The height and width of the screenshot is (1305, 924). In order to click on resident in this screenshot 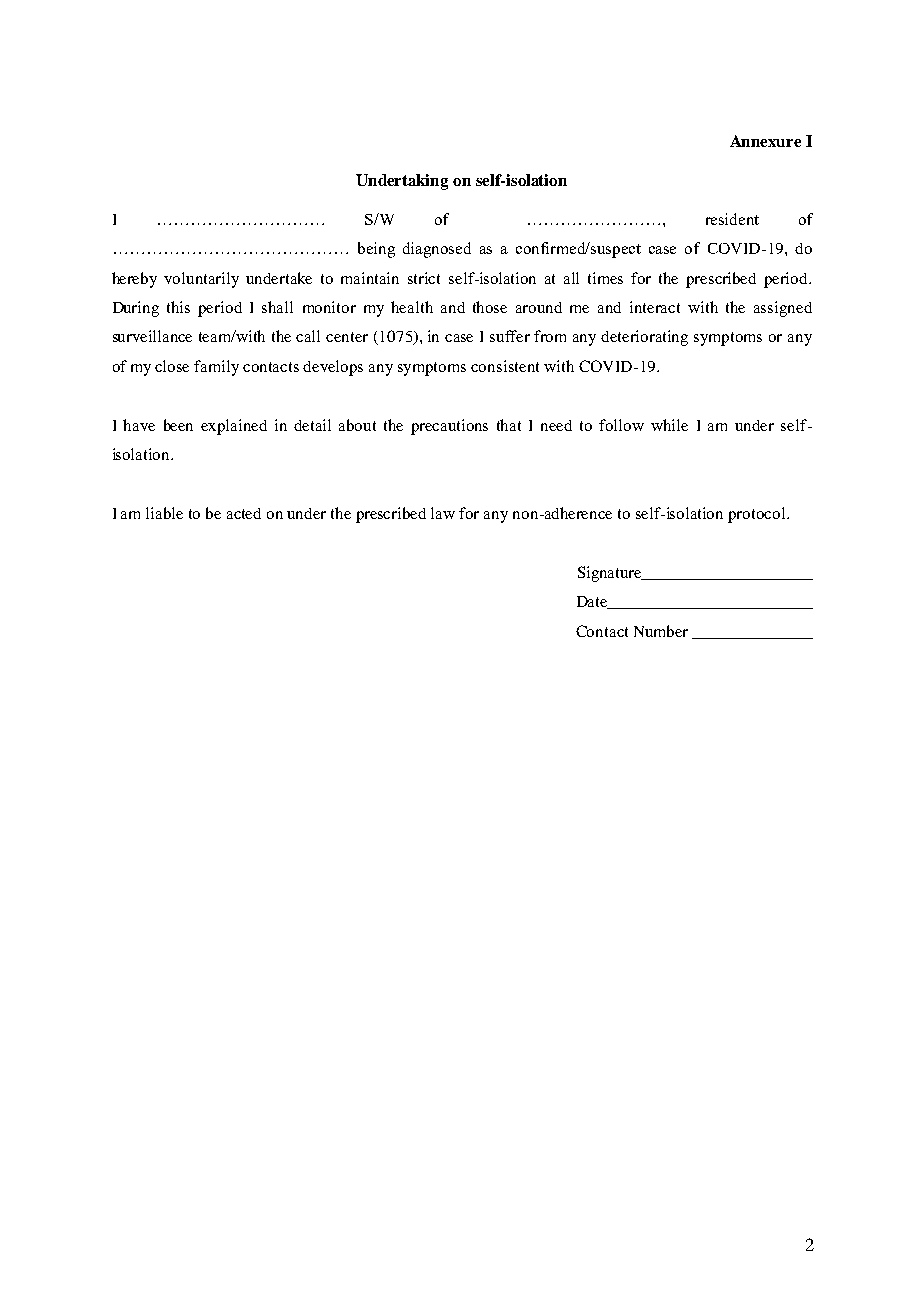, I will do `click(732, 219)`.
